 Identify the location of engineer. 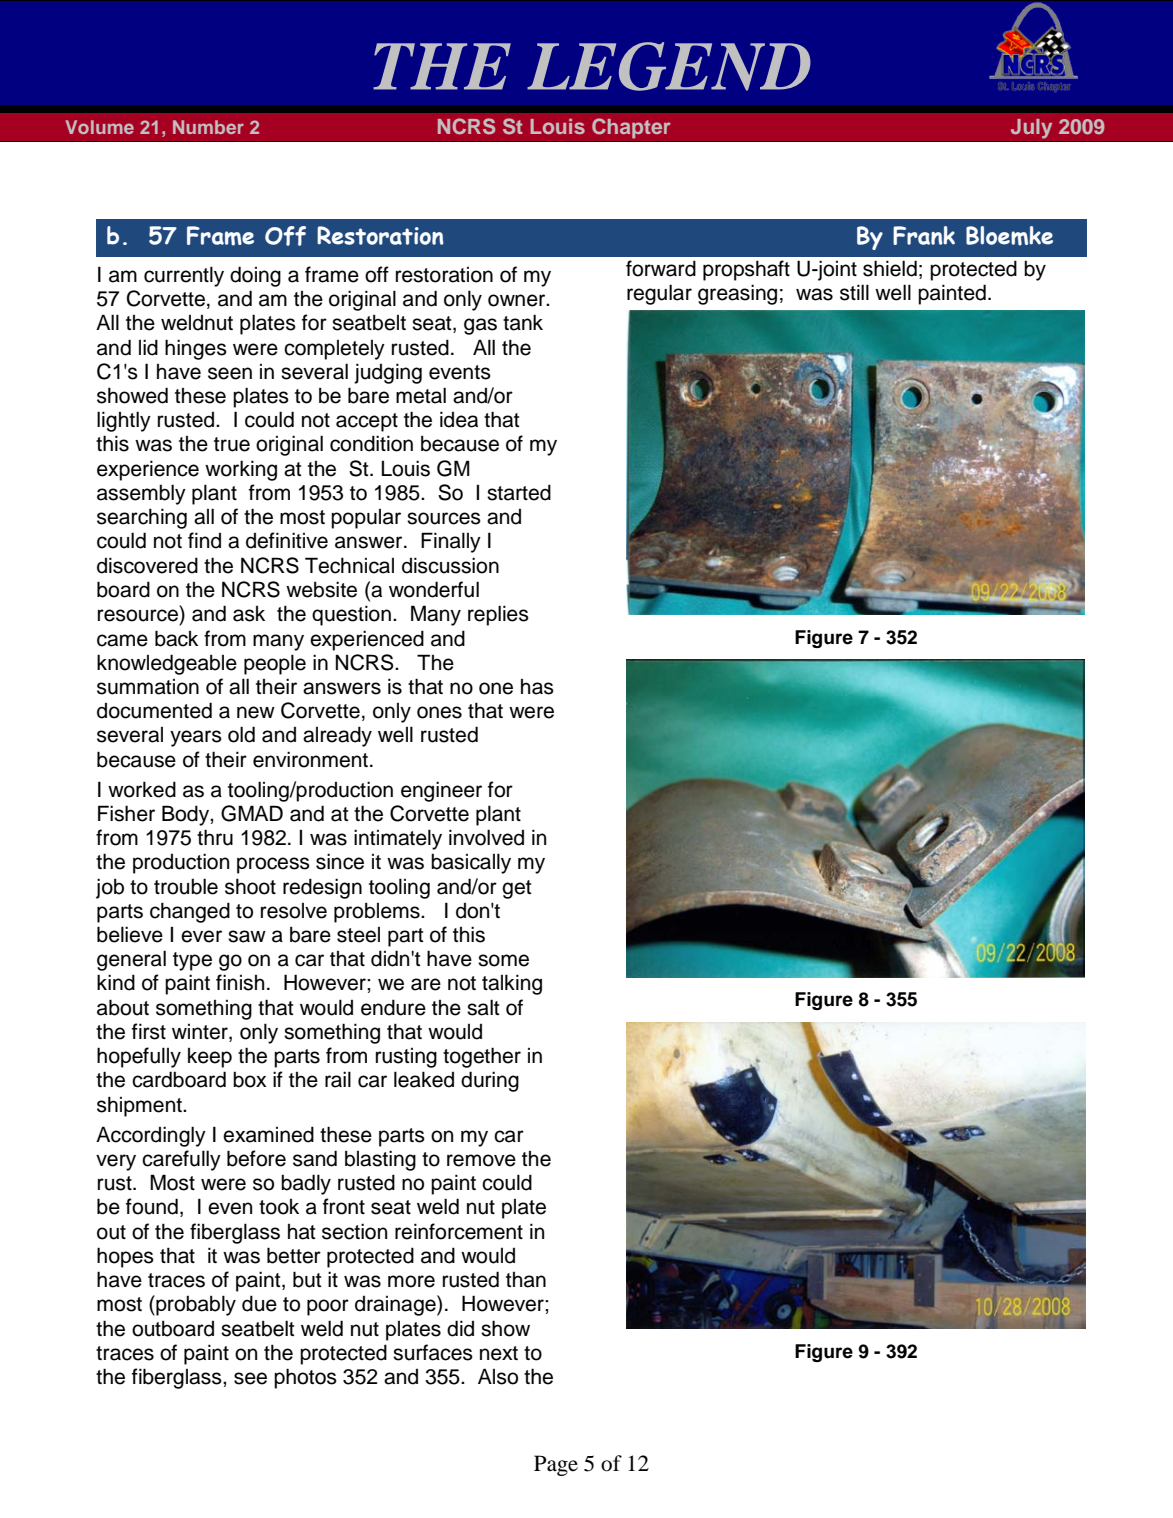
(441, 791).
